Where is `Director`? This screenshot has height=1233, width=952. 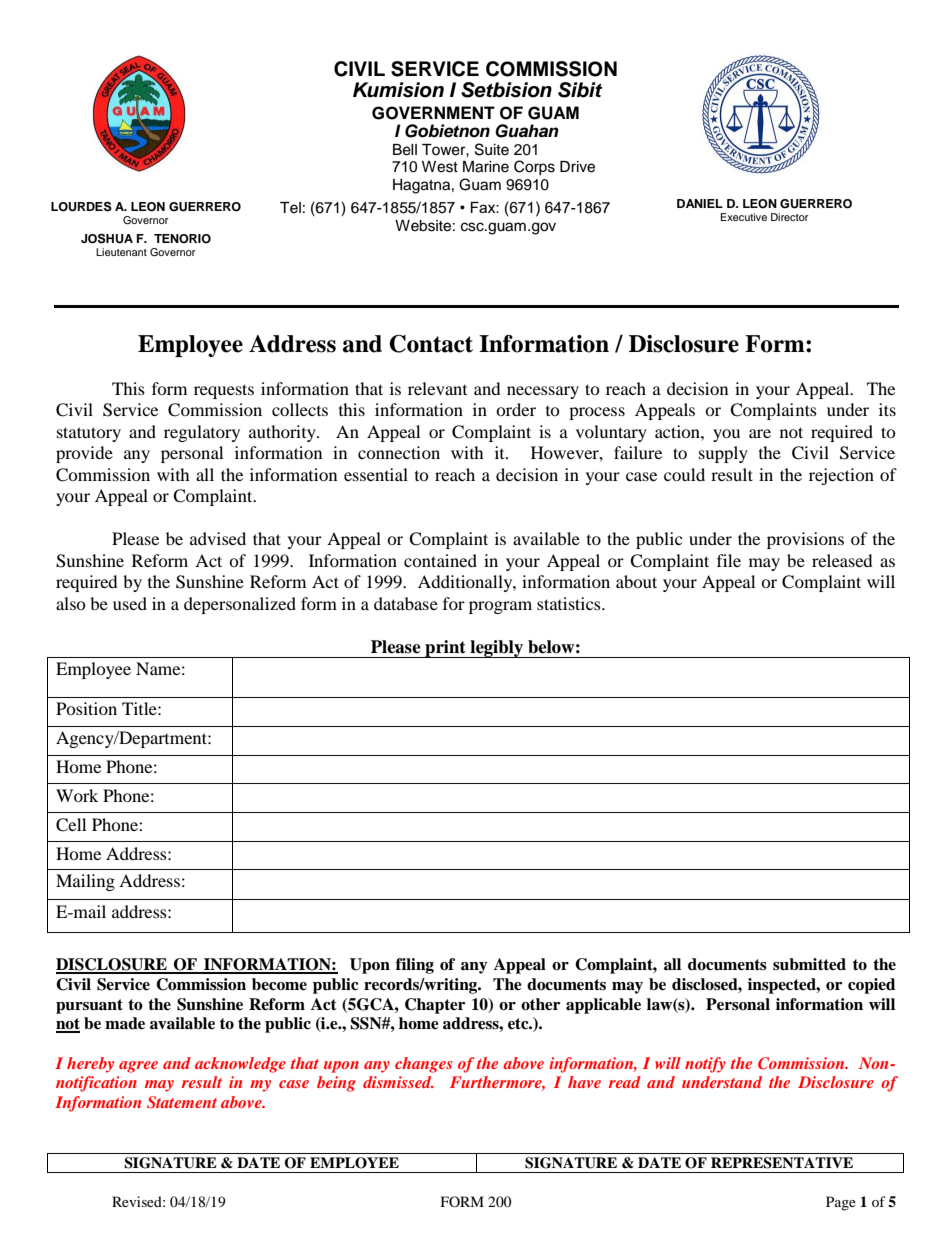
Director is located at coordinates (790, 217).
